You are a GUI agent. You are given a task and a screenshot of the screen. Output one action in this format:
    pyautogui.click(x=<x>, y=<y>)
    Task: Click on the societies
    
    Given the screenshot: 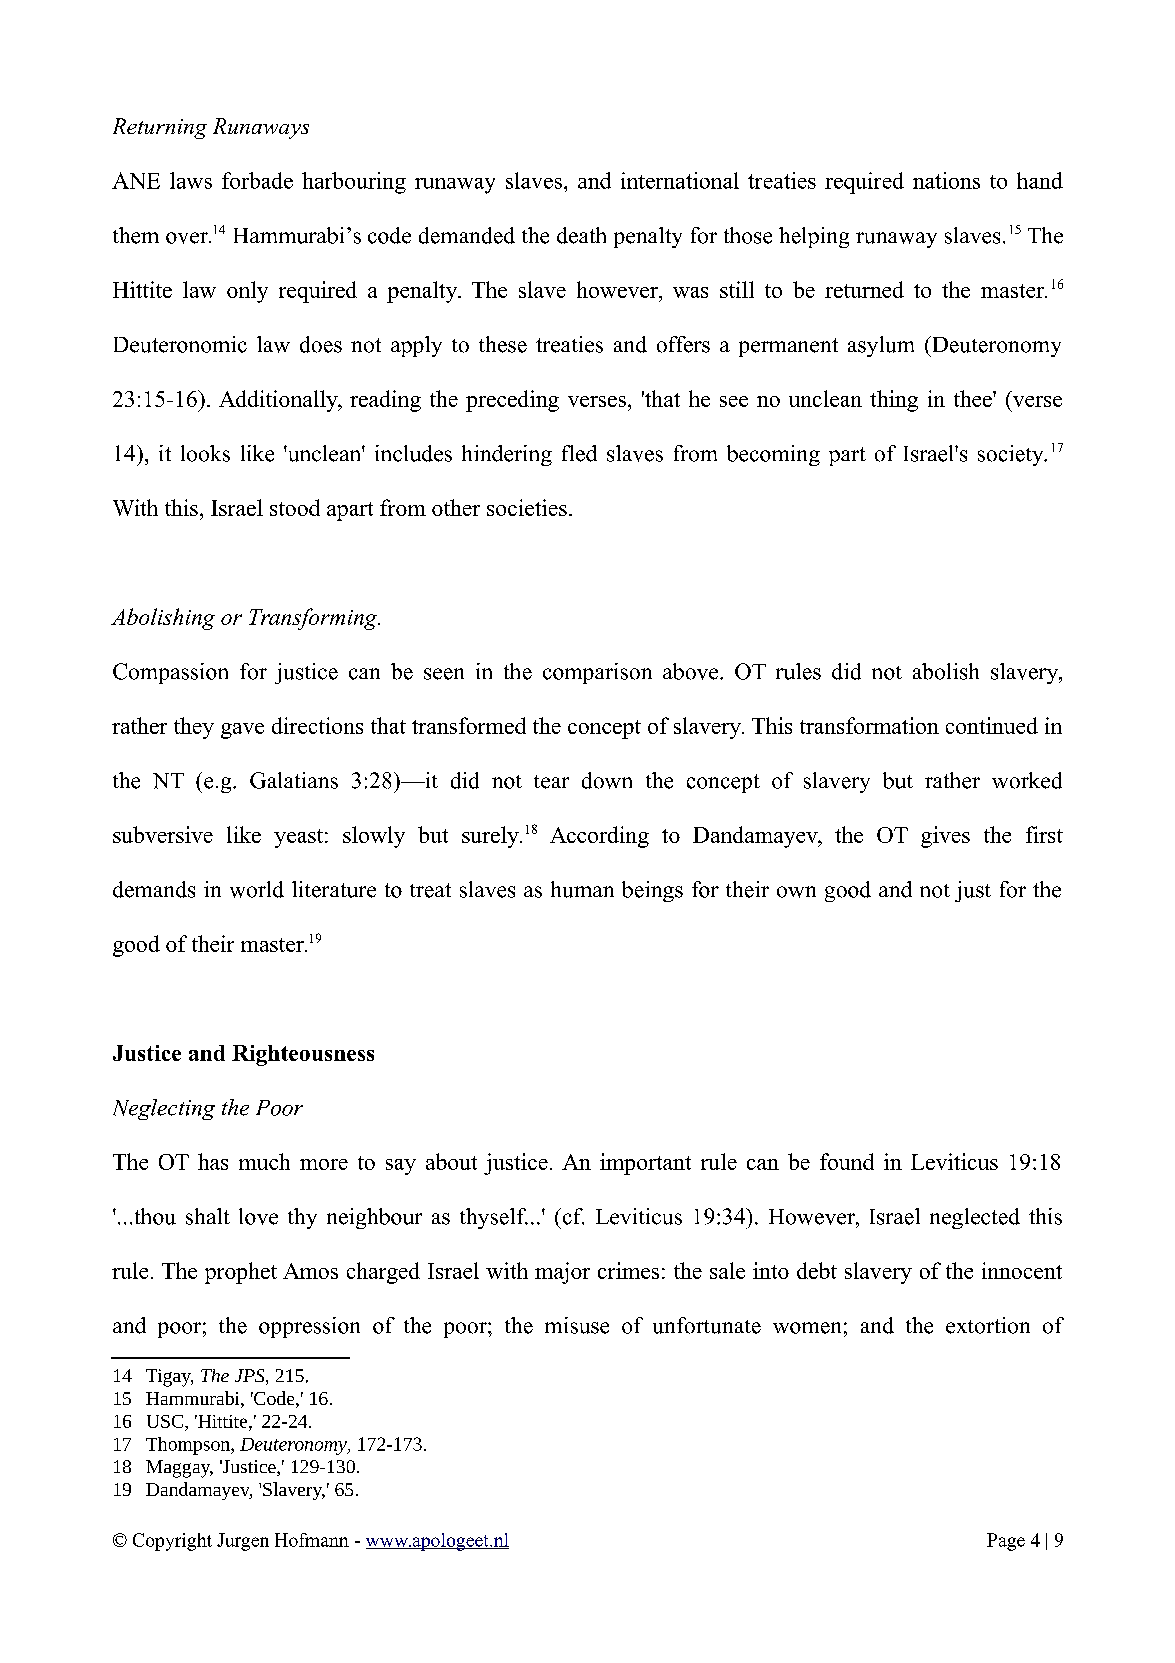 What is the action you would take?
    pyautogui.click(x=527, y=507)
